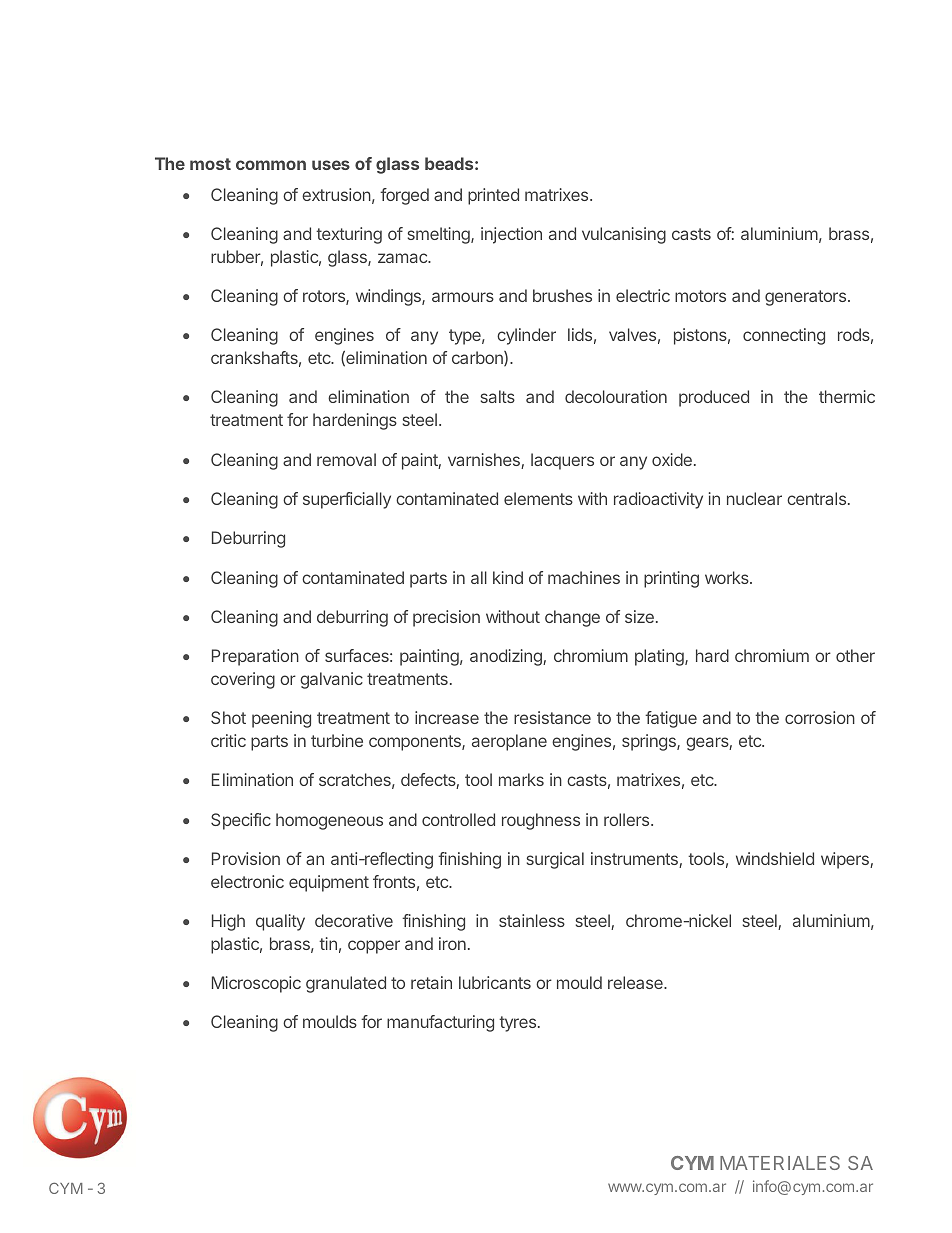 The height and width of the screenshot is (1233, 952). What do you see at coordinates (519, 1024) in the screenshot?
I see `tyres` at bounding box center [519, 1024].
